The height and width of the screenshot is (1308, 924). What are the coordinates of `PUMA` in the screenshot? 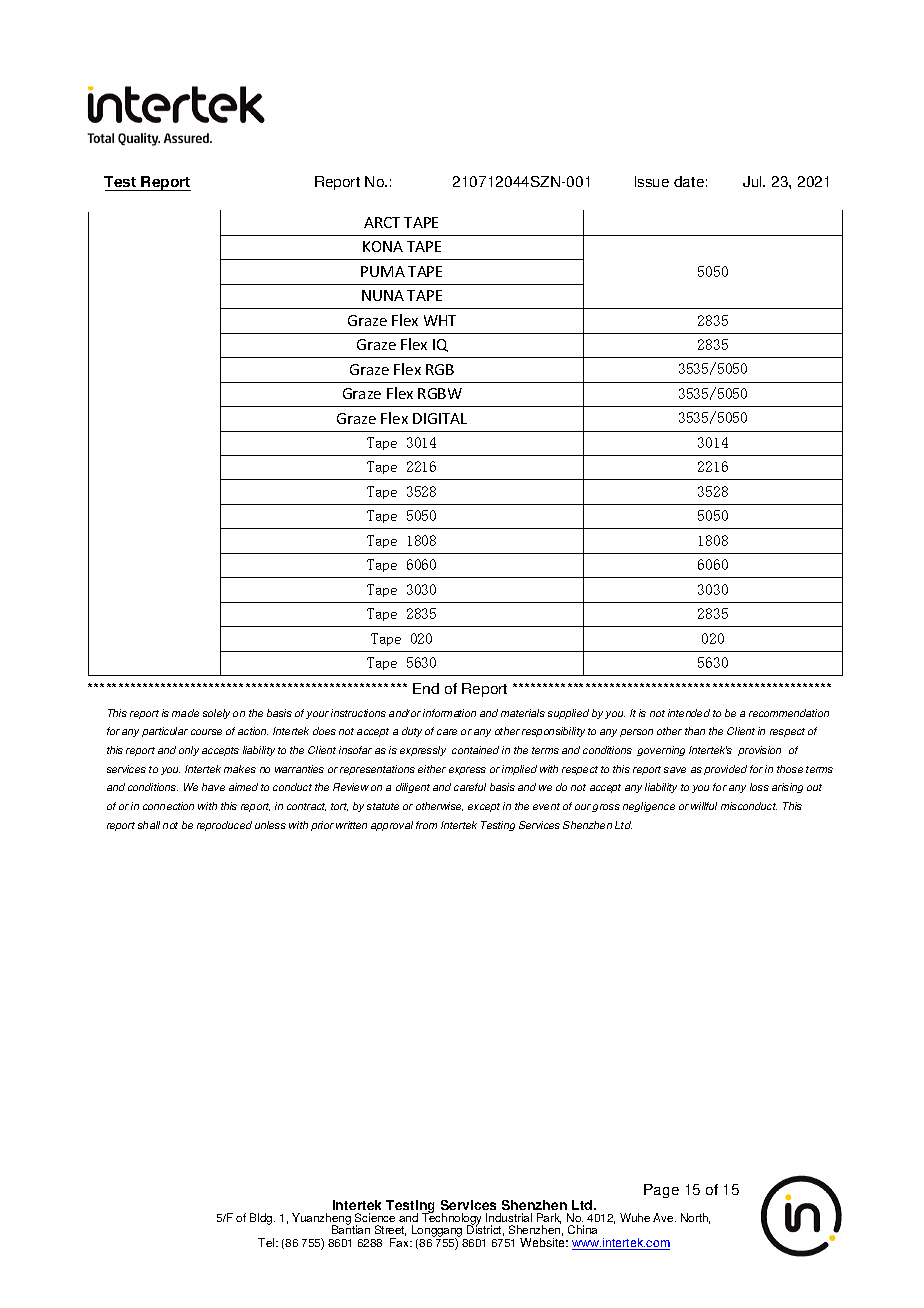 It's located at (383, 271).
